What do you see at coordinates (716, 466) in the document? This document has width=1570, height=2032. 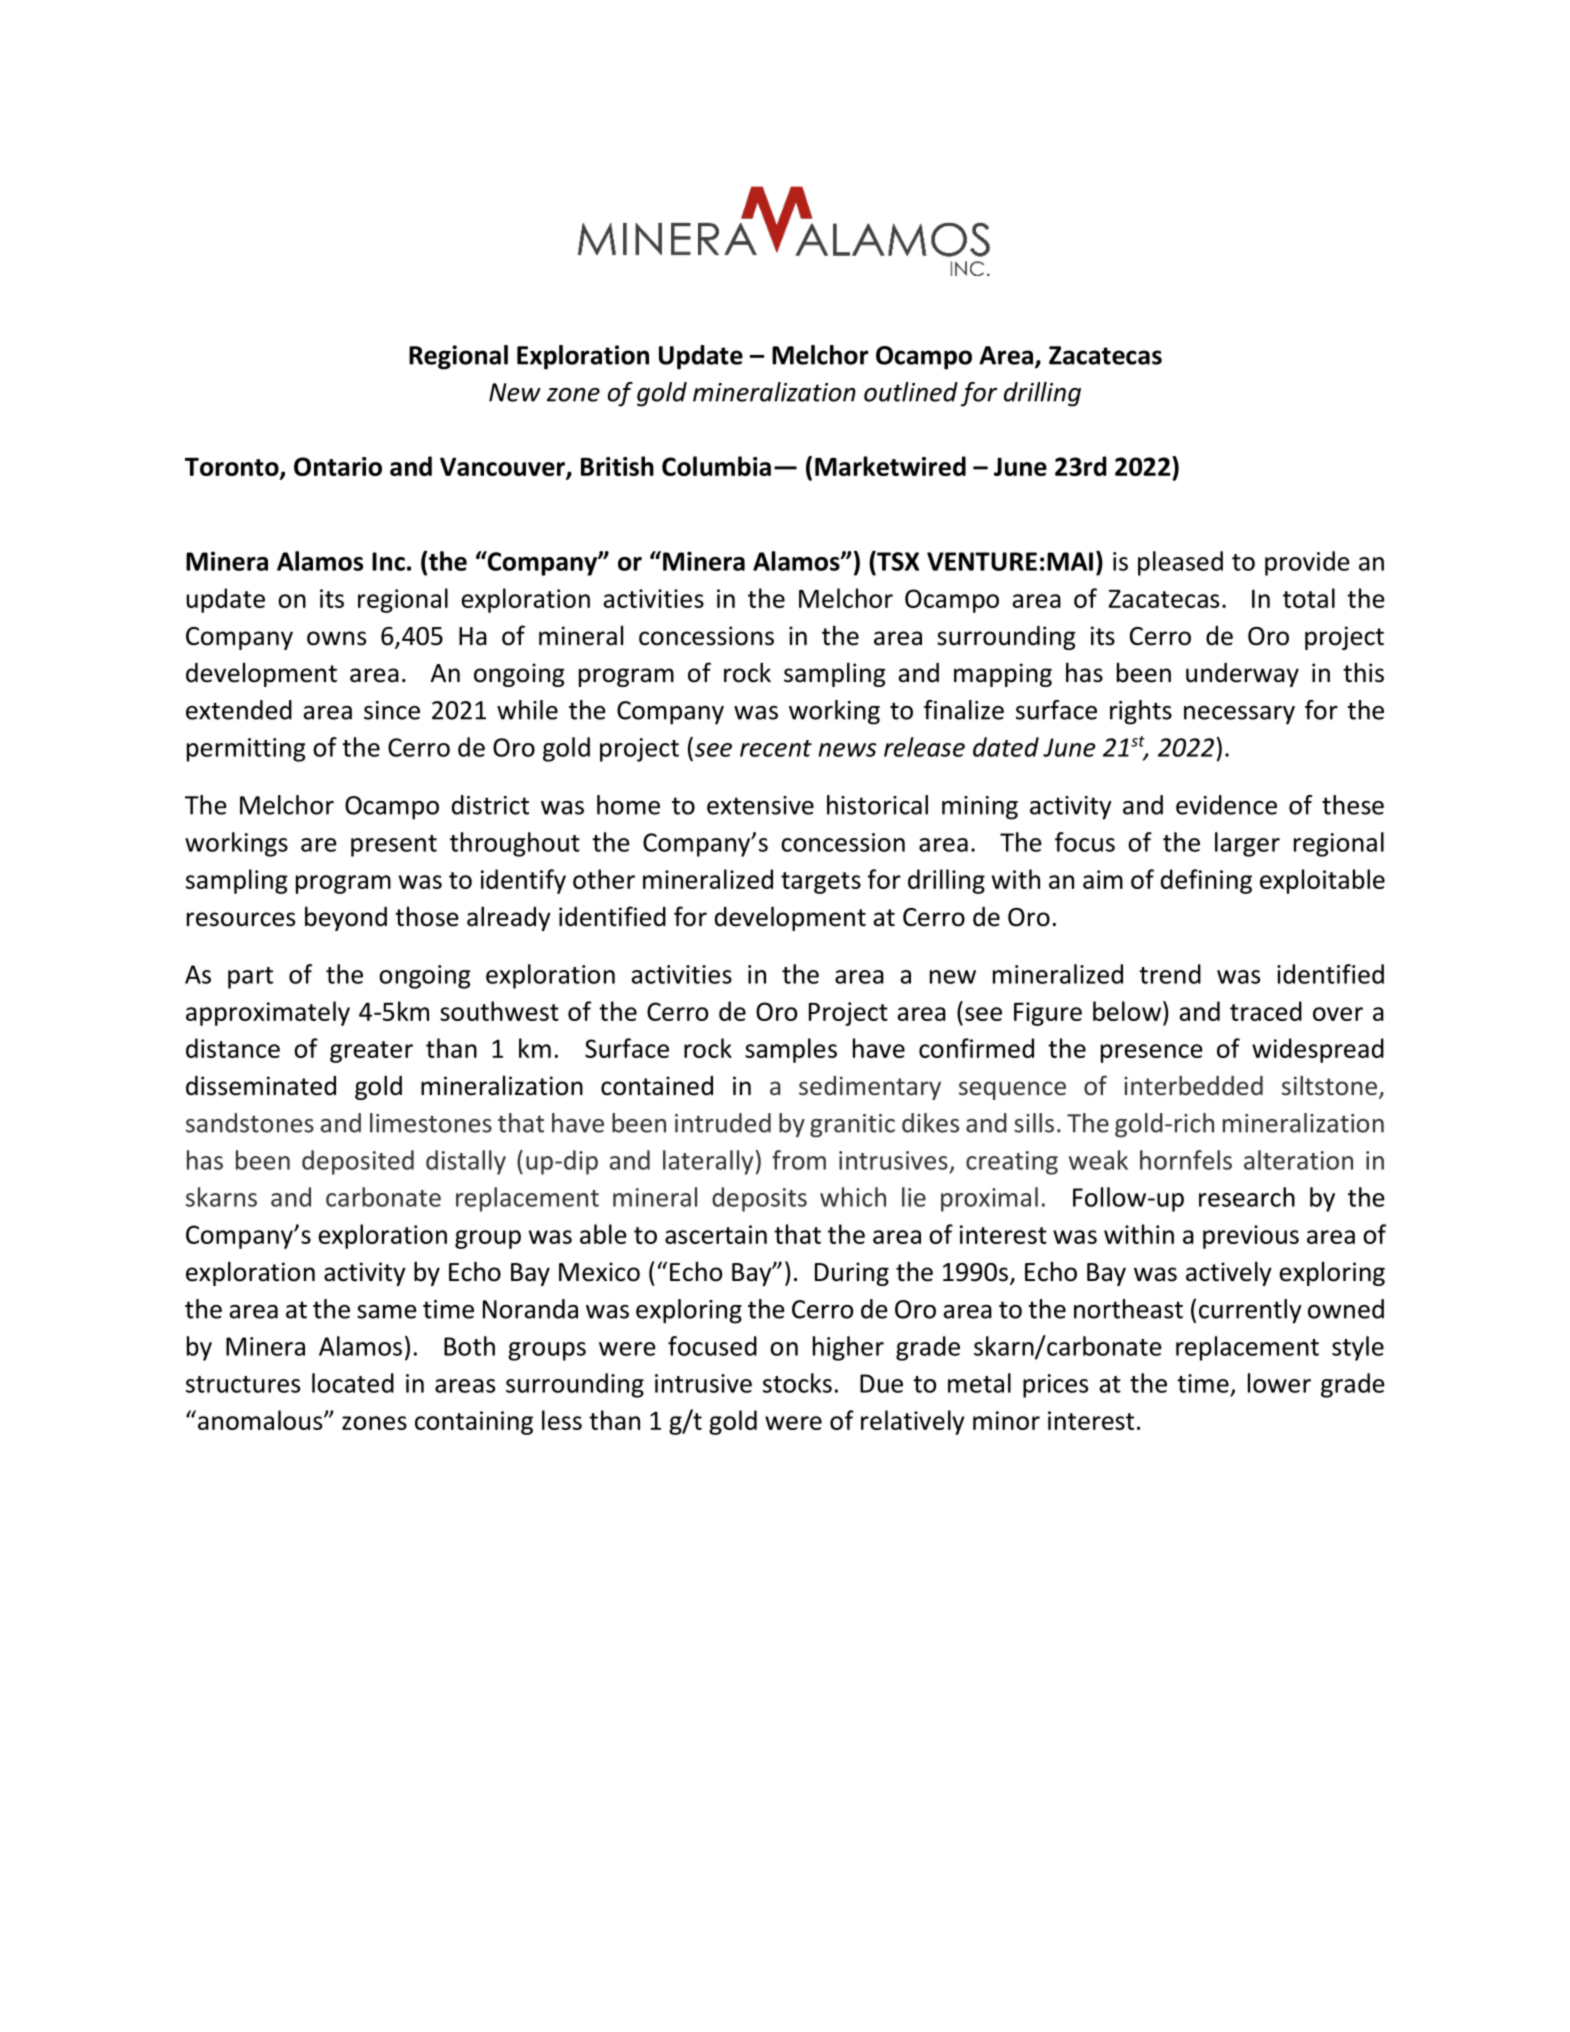 I see `Columbia` at bounding box center [716, 466].
